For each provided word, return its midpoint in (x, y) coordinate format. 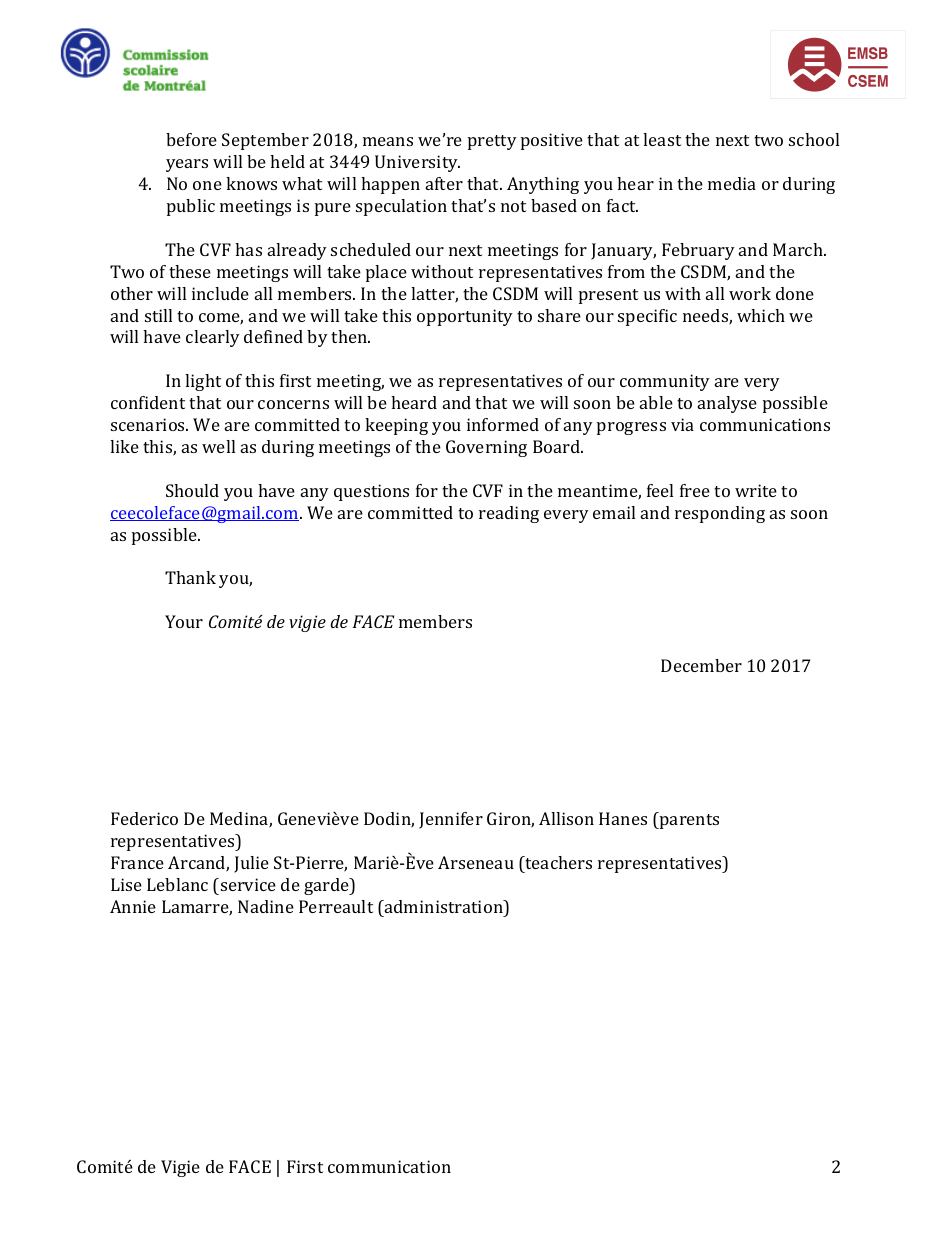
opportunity (465, 317)
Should (192, 490)
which (761, 315)
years (187, 165)
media (732, 183)
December (701, 665)
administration (444, 906)
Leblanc (177, 884)
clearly (213, 338)
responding (720, 514)
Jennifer (451, 820)
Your (184, 621)
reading (509, 514)
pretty (492, 142)
